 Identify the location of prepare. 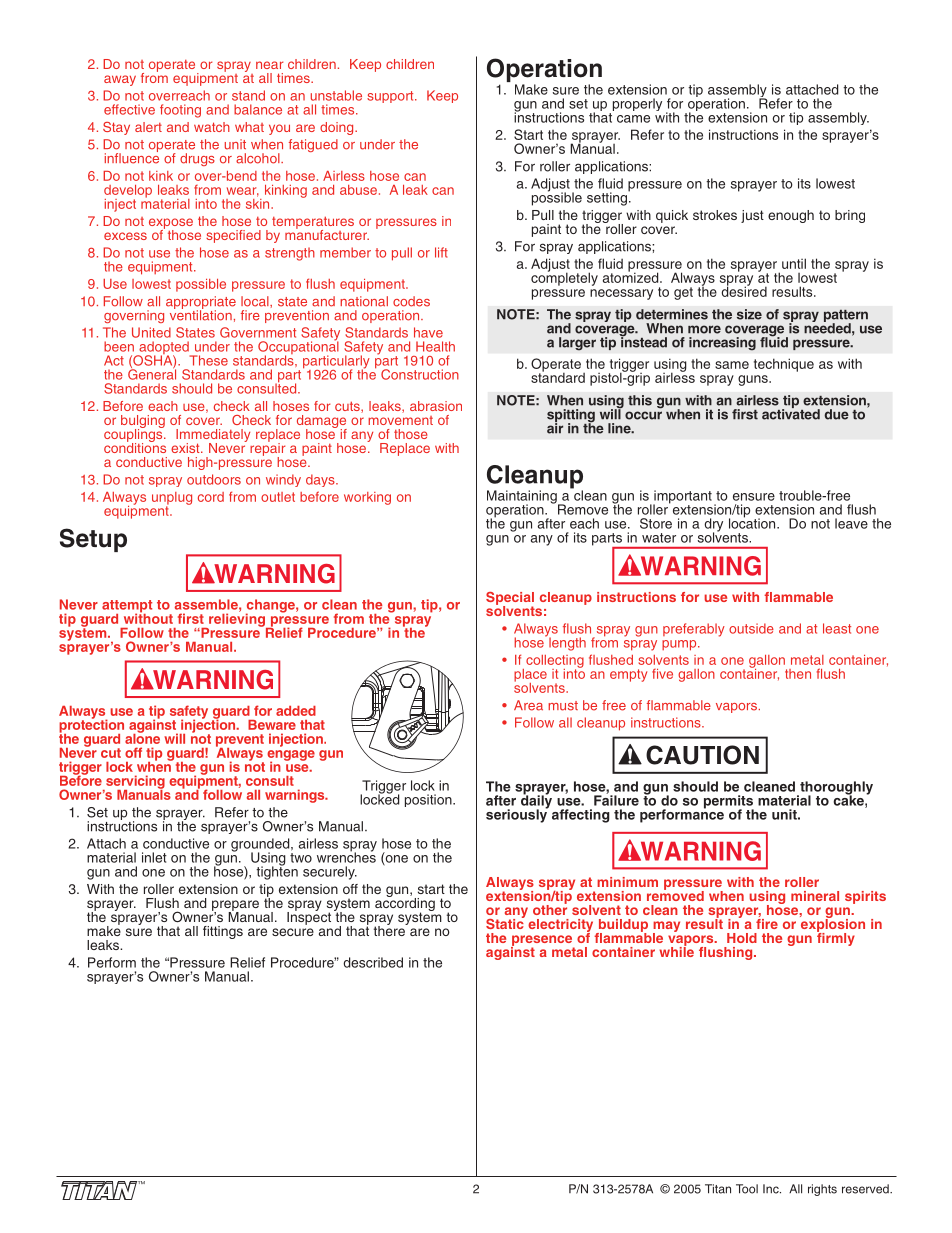
(235, 906).
